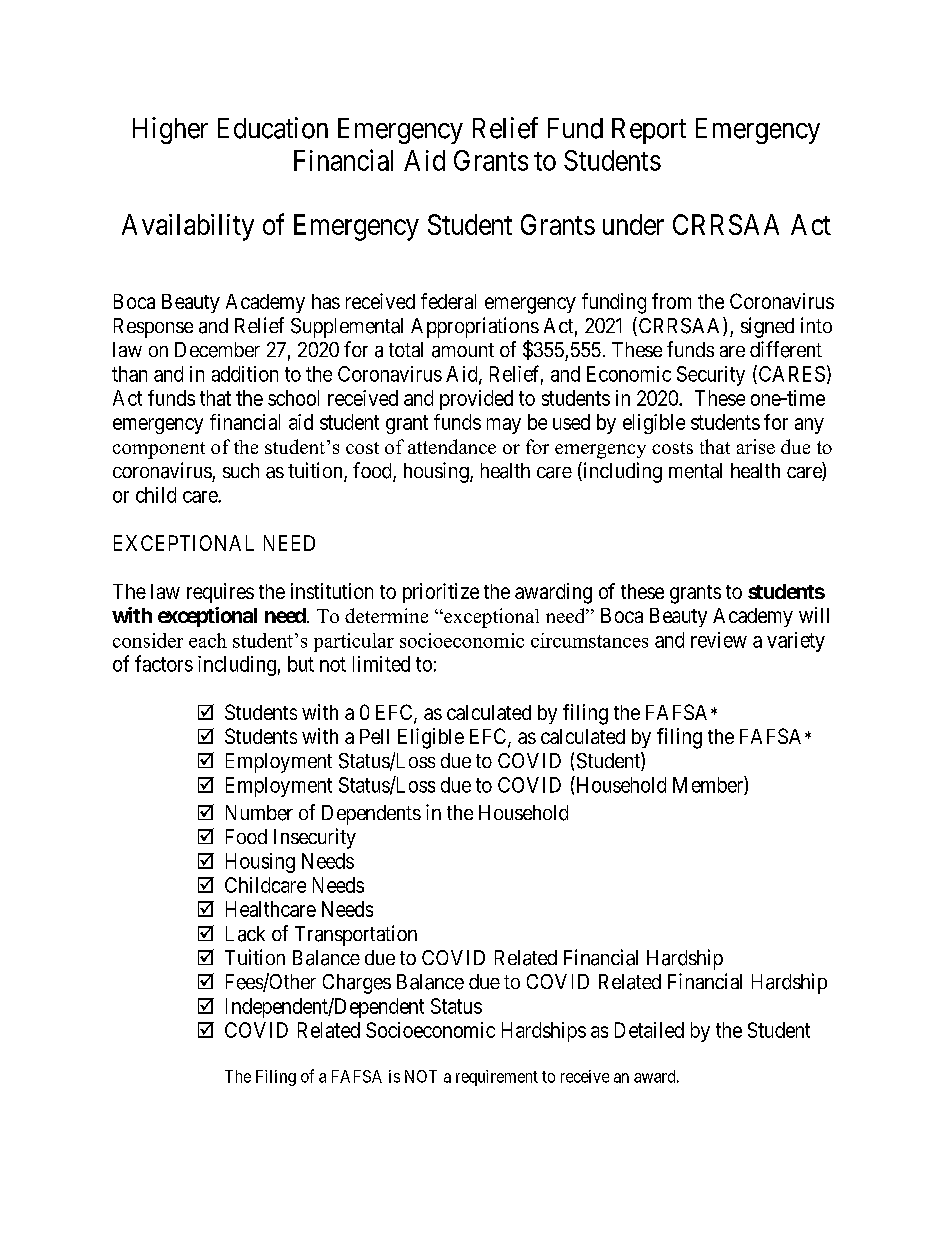 The height and width of the screenshot is (1233, 952). I want to click on review, so click(719, 640).
